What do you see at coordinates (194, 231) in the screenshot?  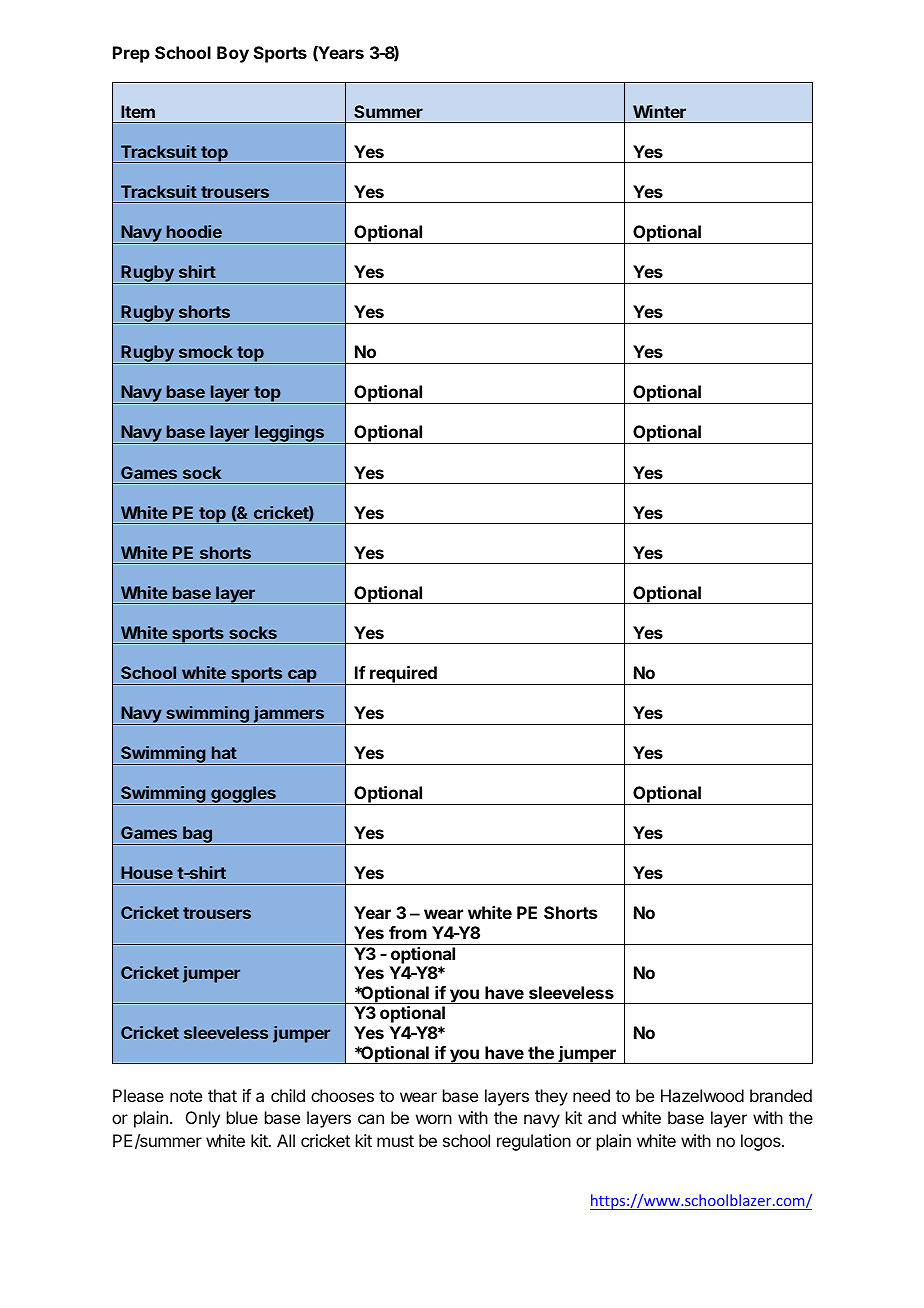 I see `hoodie` at bounding box center [194, 231].
